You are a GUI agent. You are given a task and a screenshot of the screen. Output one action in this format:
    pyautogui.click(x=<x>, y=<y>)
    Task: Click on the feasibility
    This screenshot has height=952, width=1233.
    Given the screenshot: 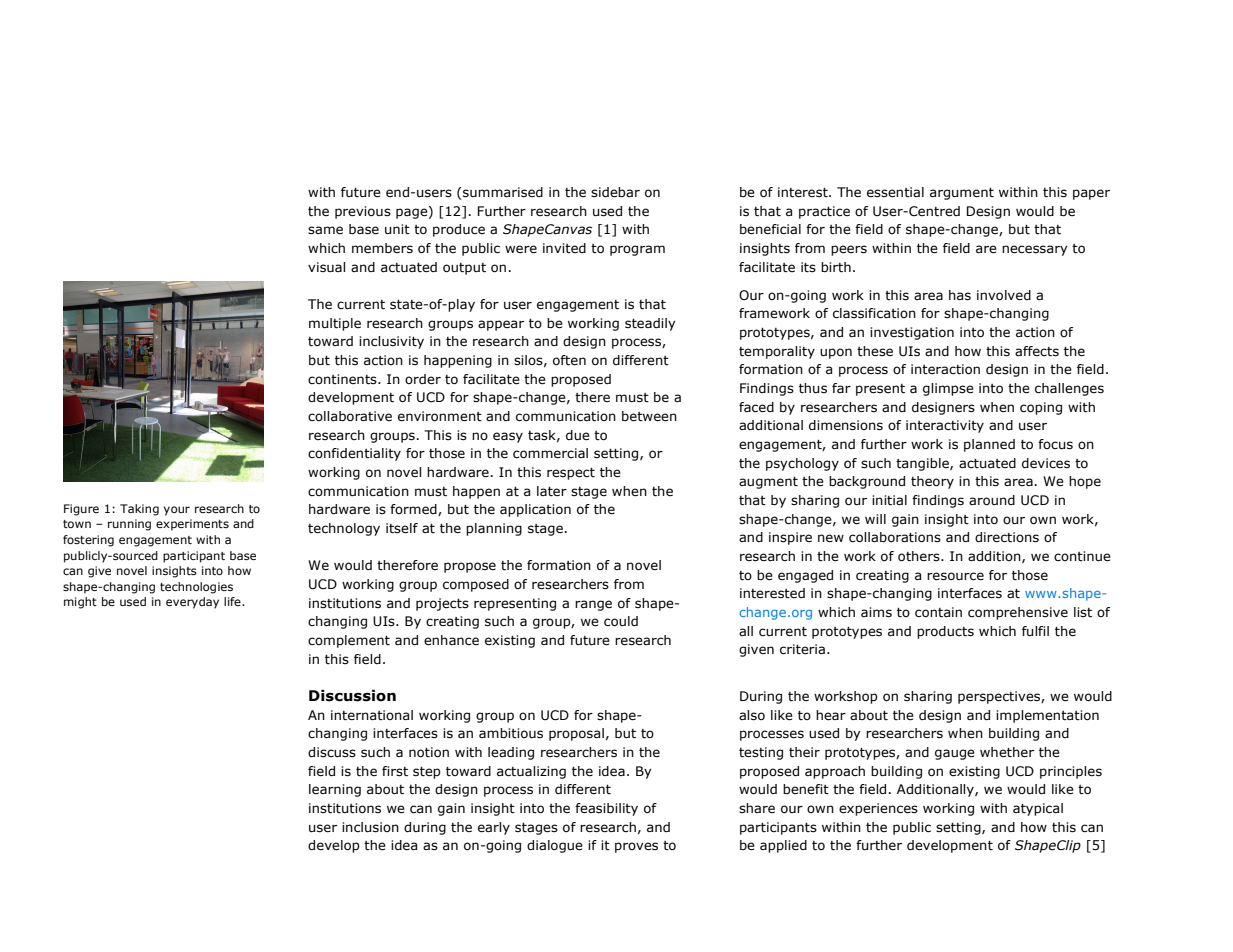 What is the action you would take?
    pyautogui.click(x=606, y=809)
